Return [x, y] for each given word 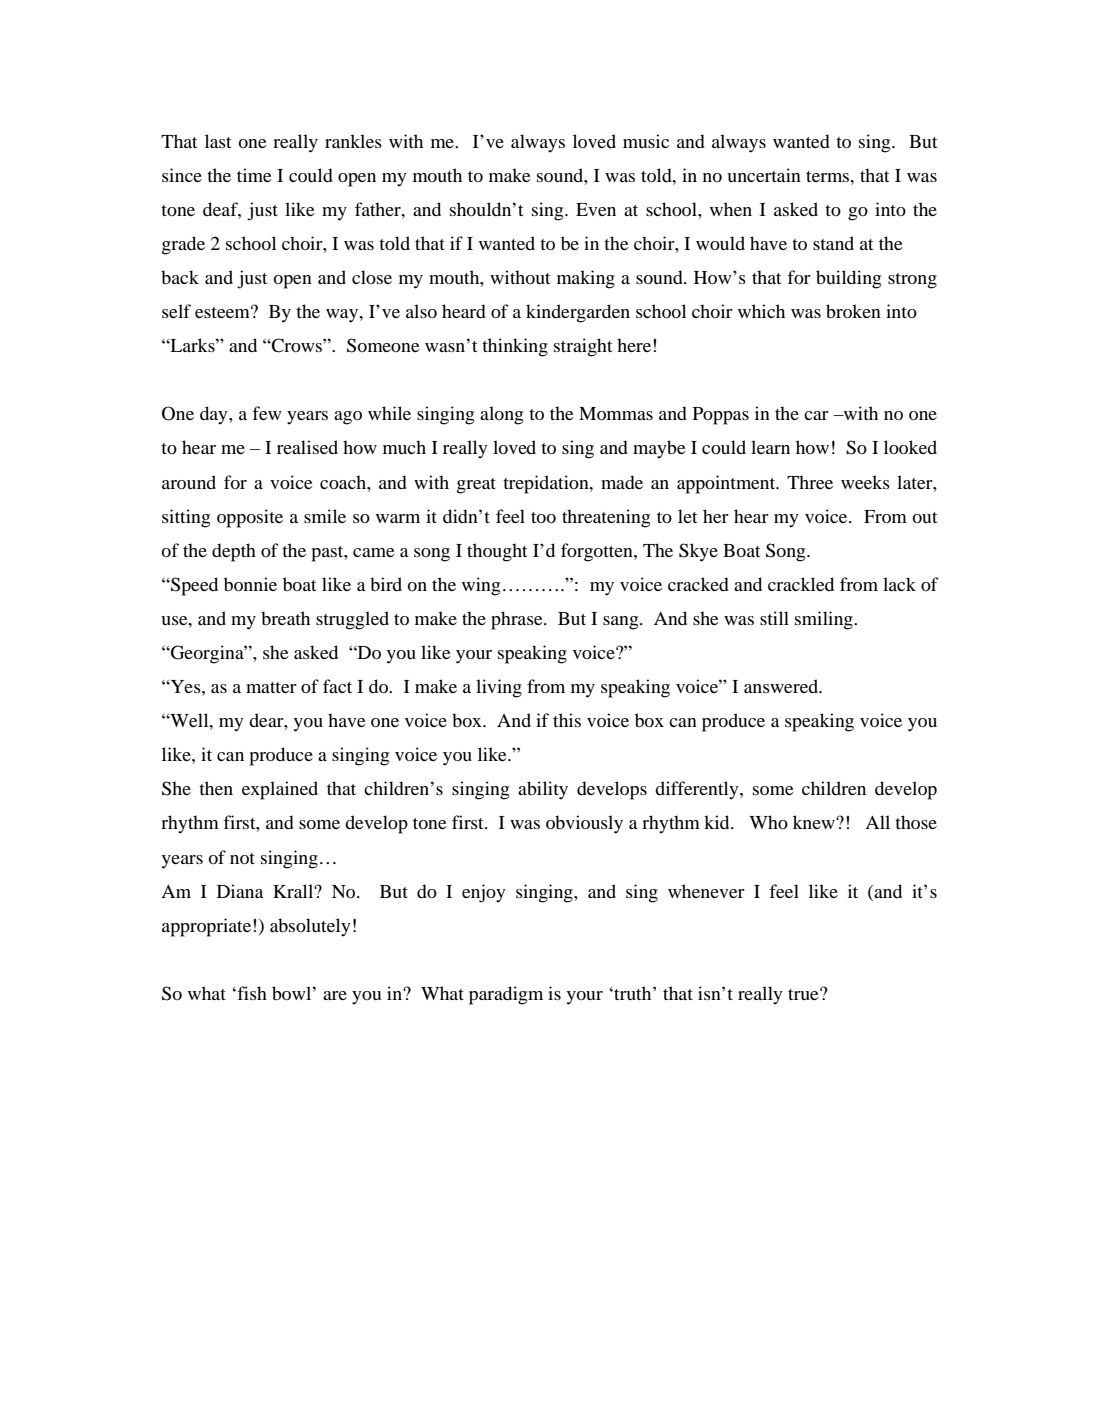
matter [271, 687]
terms [829, 176]
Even [596, 209]
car [816, 415]
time [254, 175]
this [567, 720]
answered [782, 686]
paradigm [506, 995]
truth [633, 993]
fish [251, 993]
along [501, 415]
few [267, 413]
